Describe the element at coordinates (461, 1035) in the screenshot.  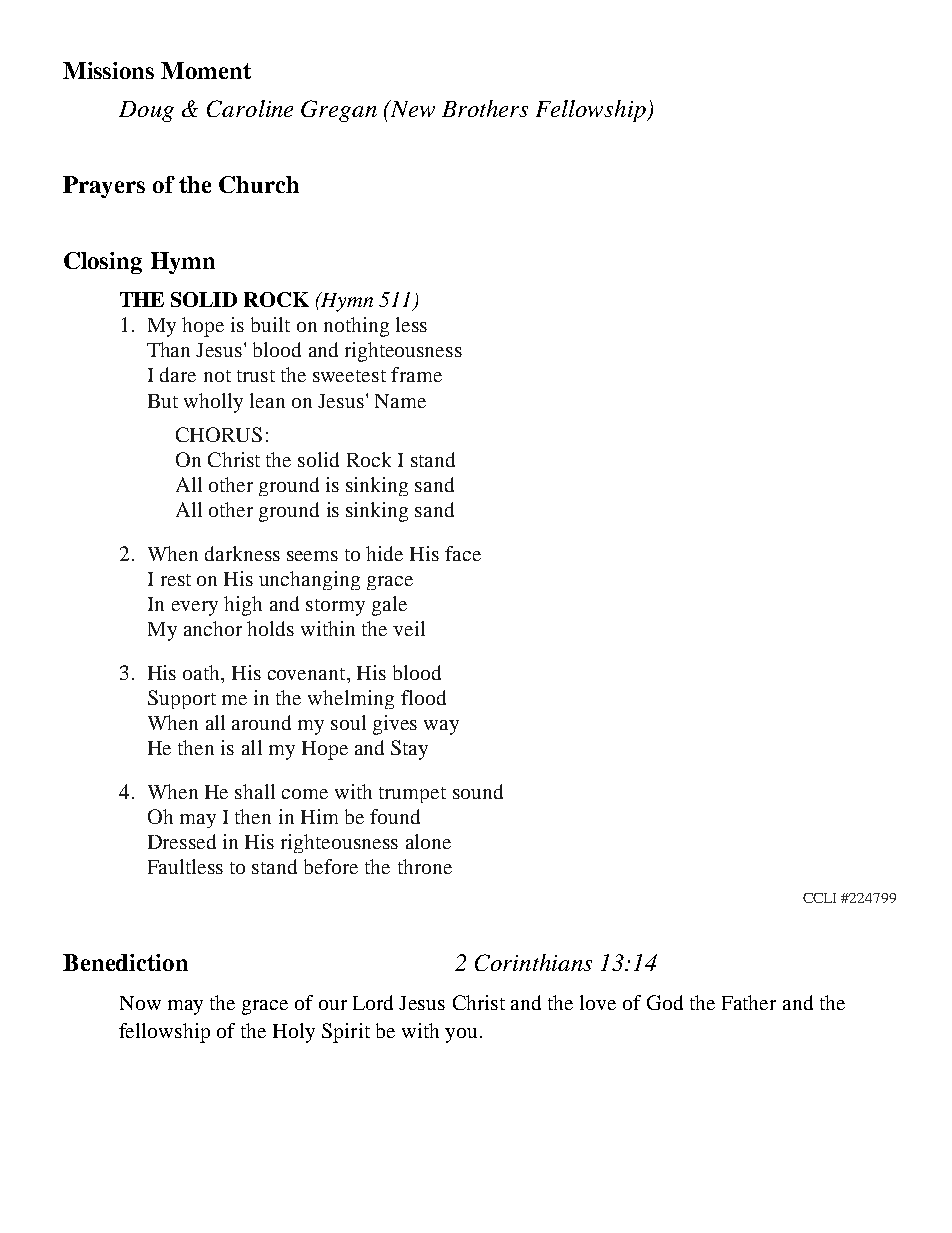
I see `you` at that location.
